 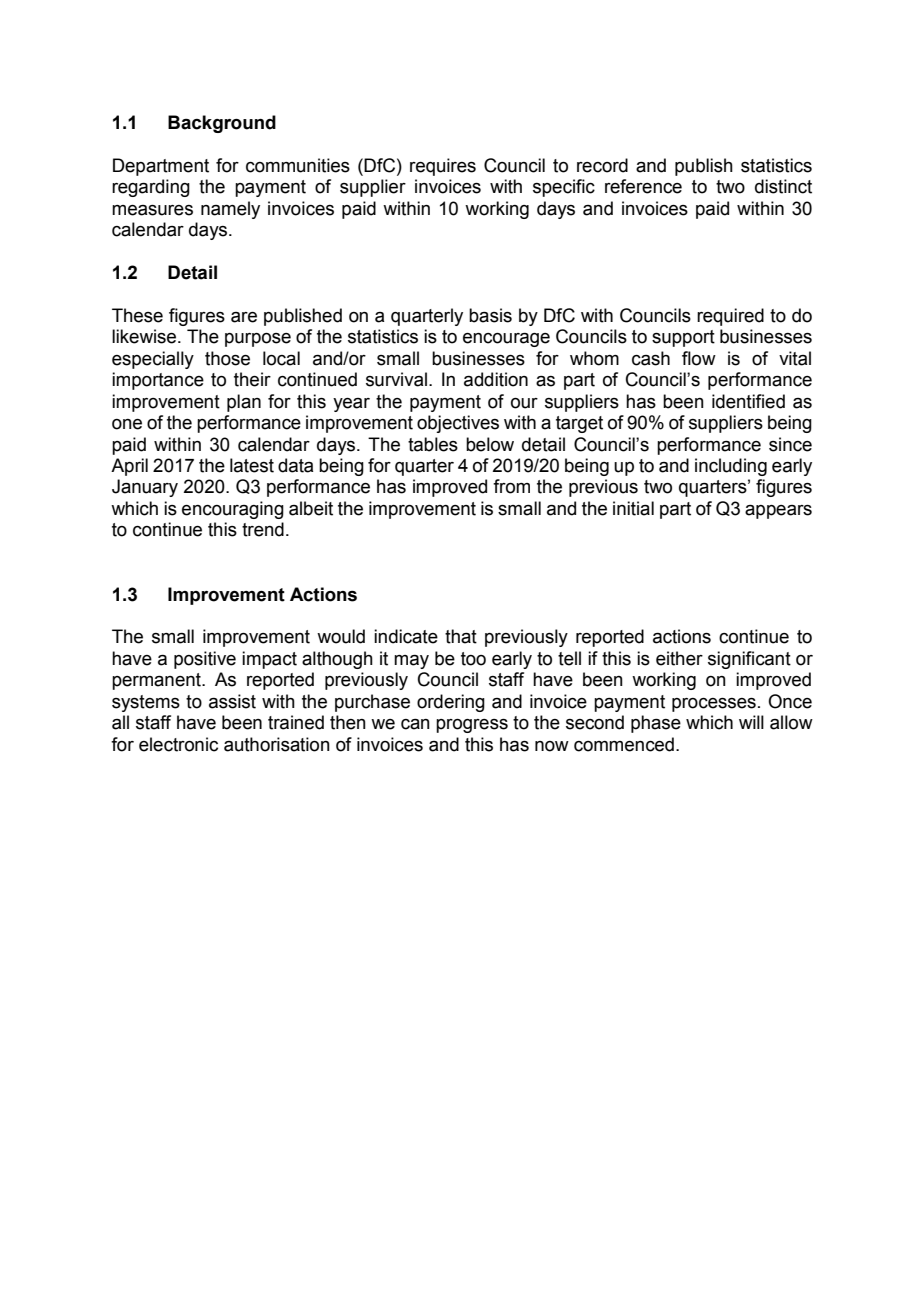 I want to click on electronic, so click(x=178, y=744).
